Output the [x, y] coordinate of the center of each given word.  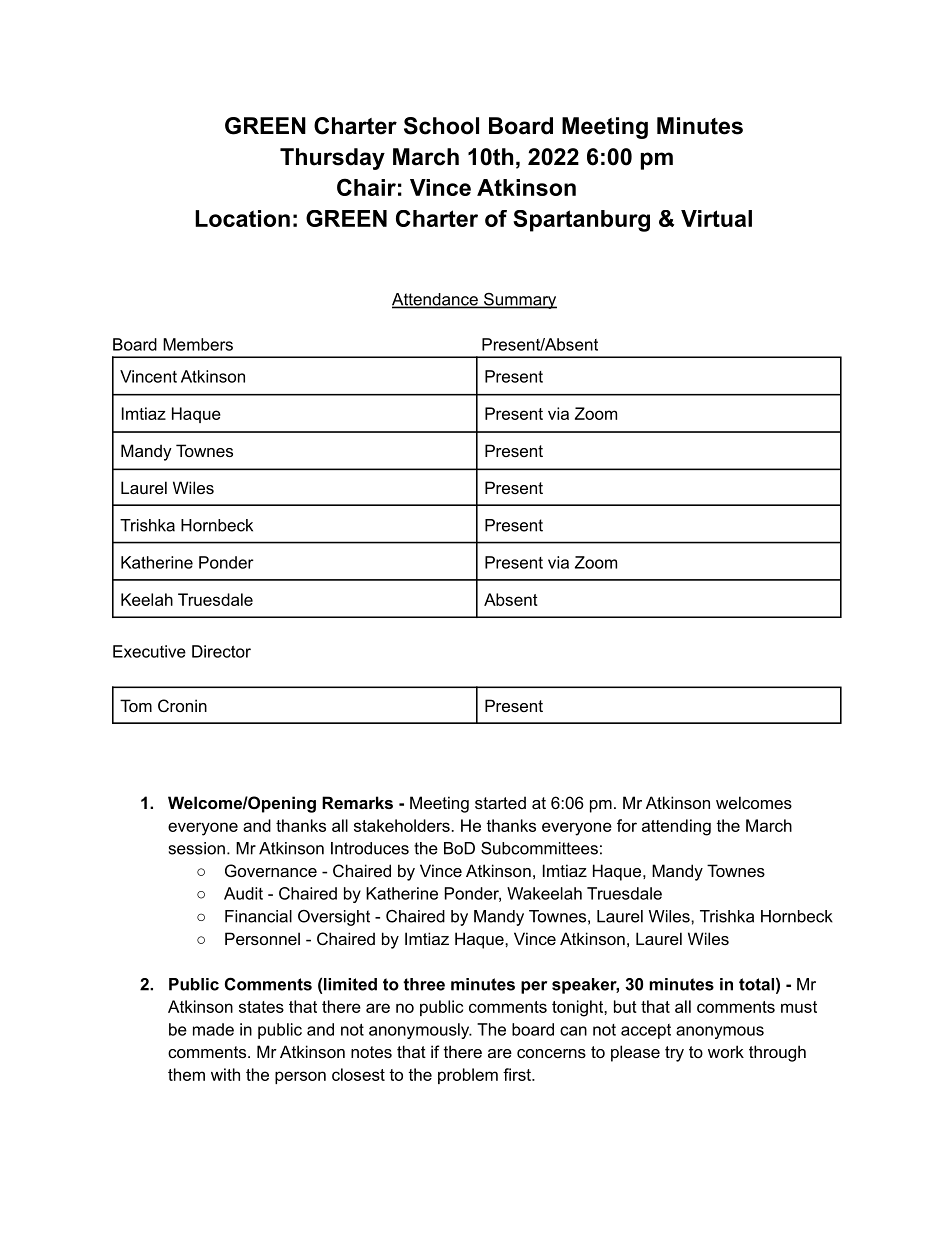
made [213, 1029]
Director [221, 651]
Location [242, 218]
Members [198, 344]
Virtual [716, 218]
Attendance [436, 300]
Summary [519, 301]
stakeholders [403, 825]
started [500, 802]
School [441, 126]
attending [676, 827]
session [197, 848]
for [627, 825]
